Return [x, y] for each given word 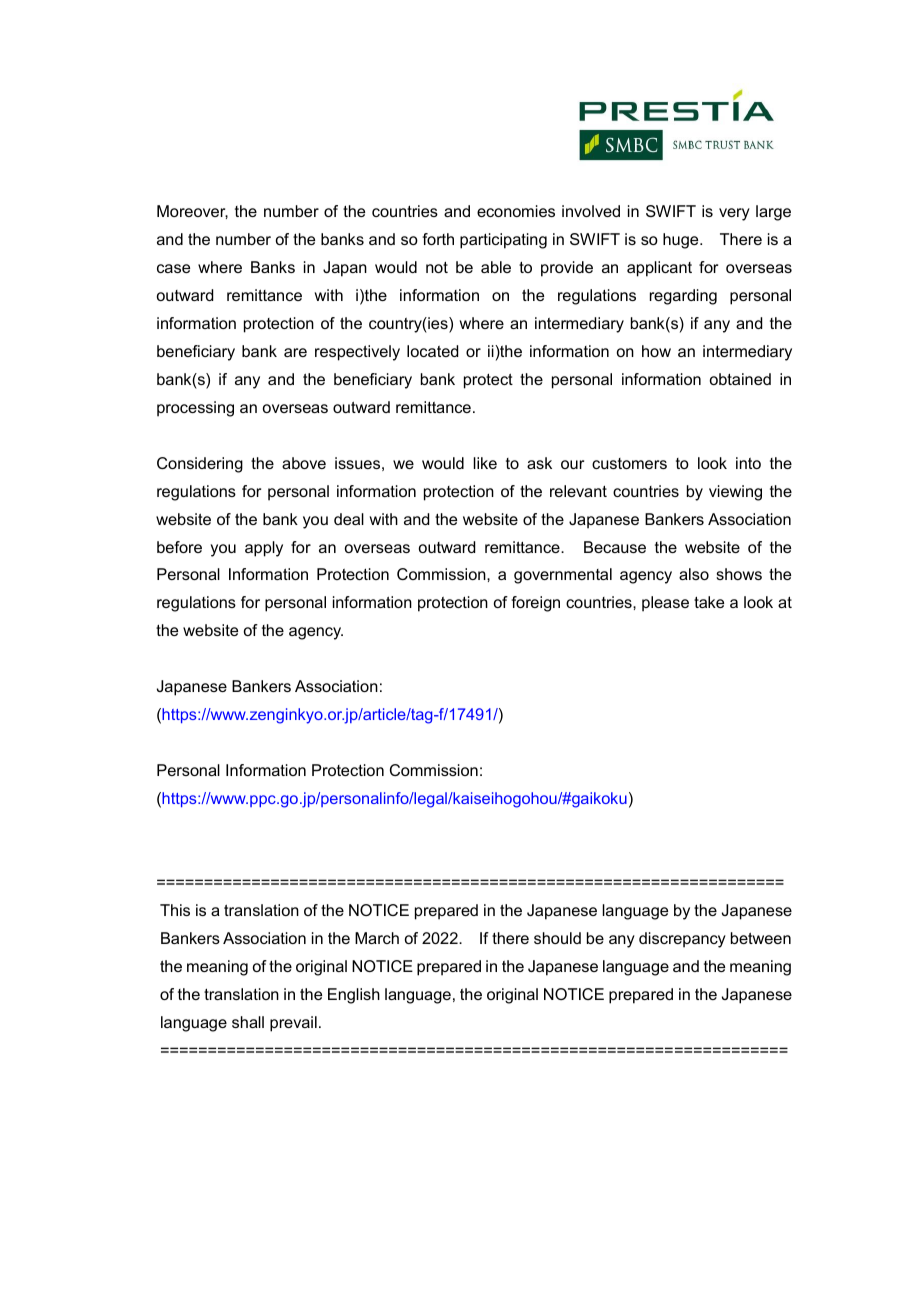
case [173, 268]
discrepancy [682, 940]
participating [503, 241]
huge [682, 241]
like [485, 463]
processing [195, 409]
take [709, 602]
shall [248, 1022]
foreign [535, 604]
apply [264, 549]
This [175, 910]
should [557, 938]
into [748, 463]
